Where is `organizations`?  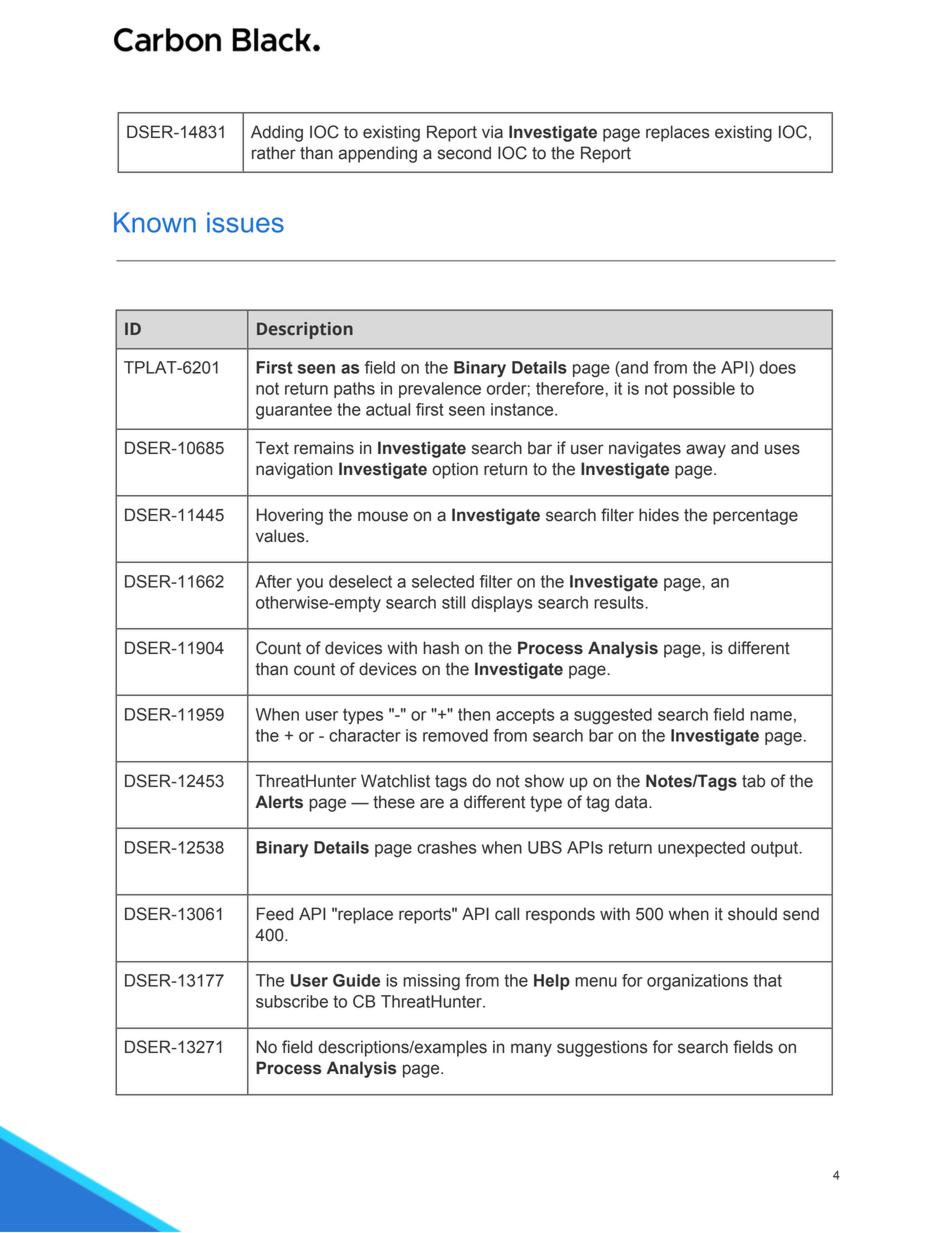 organizations is located at coordinates (697, 982).
